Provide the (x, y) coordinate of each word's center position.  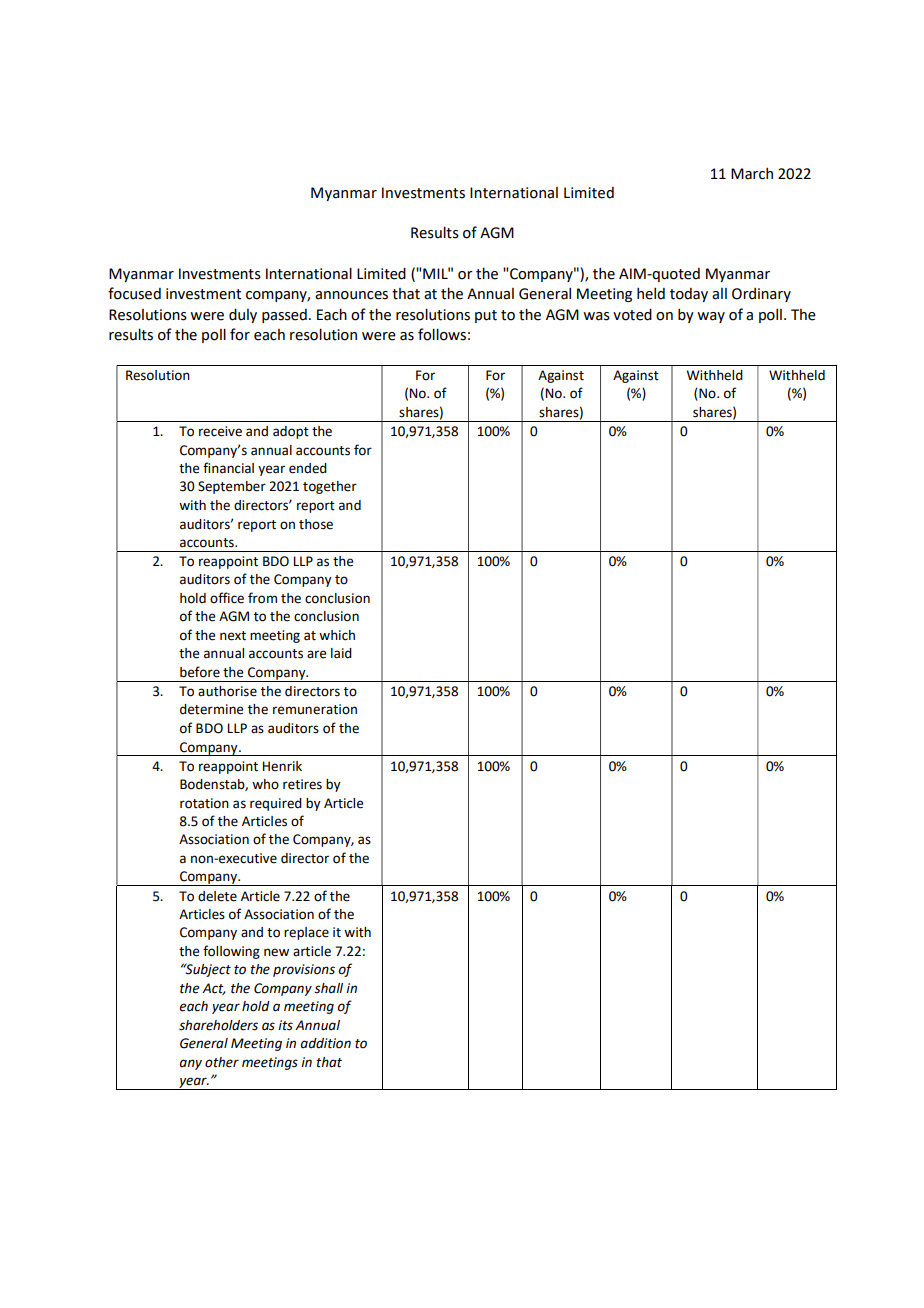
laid (341, 653)
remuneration (315, 709)
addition (326, 1043)
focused (134, 293)
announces (351, 295)
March (752, 174)
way (711, 317)
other (222, 1062)
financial (228, 468)
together (330, 487)
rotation (204, 803)
